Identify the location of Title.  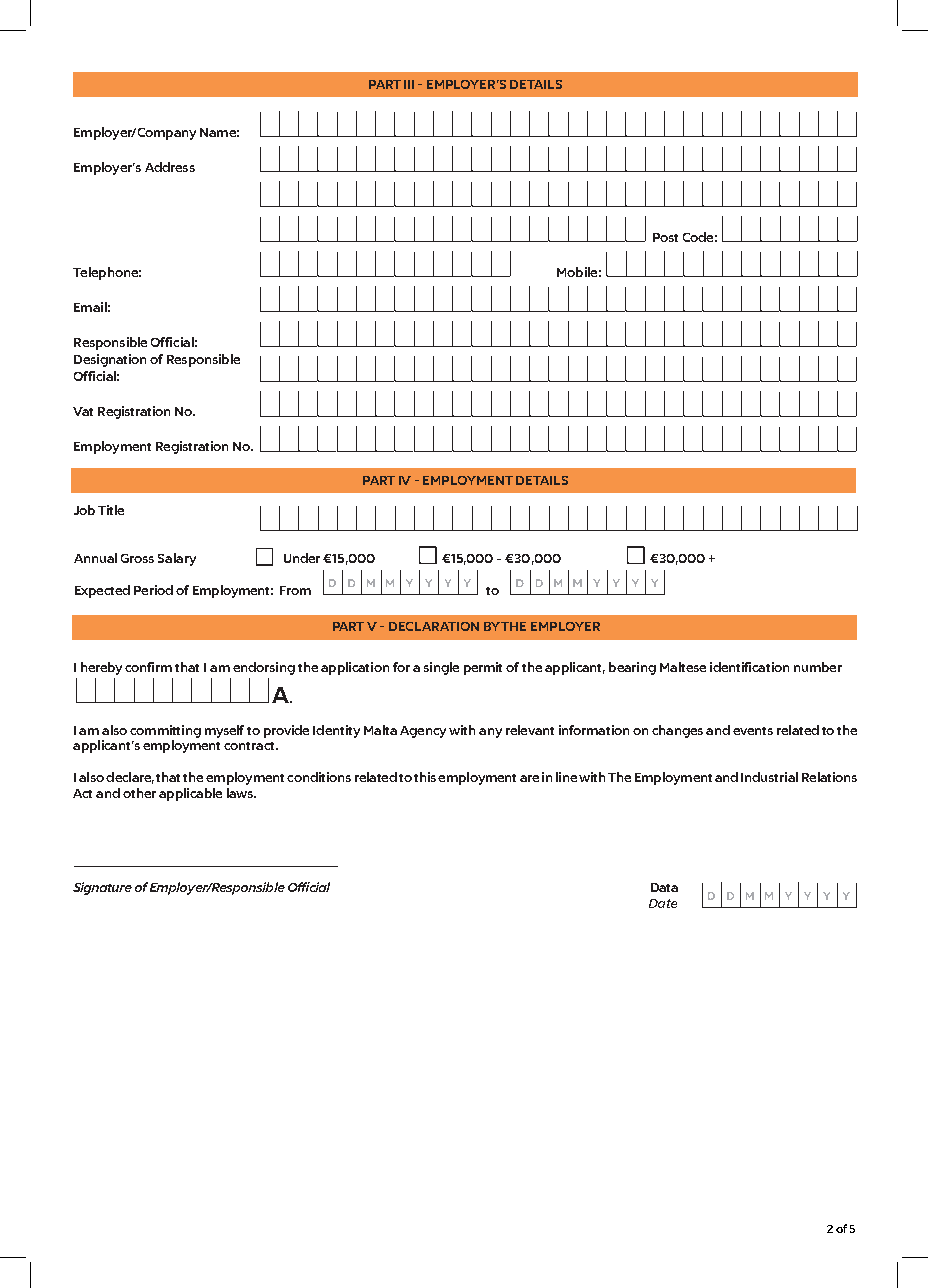
(111, 510).
